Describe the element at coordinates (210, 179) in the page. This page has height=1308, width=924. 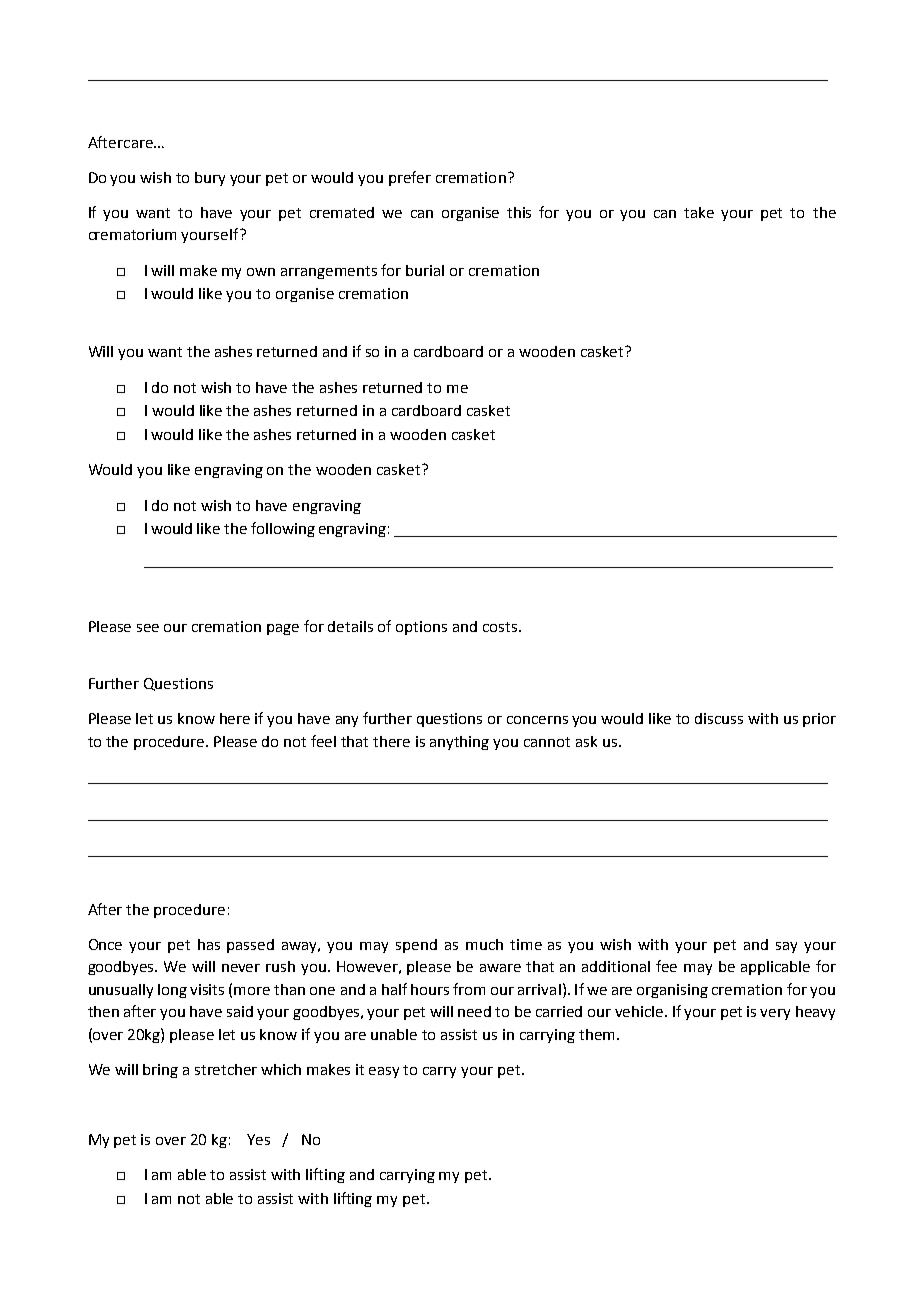
I see `bury` at that location.
